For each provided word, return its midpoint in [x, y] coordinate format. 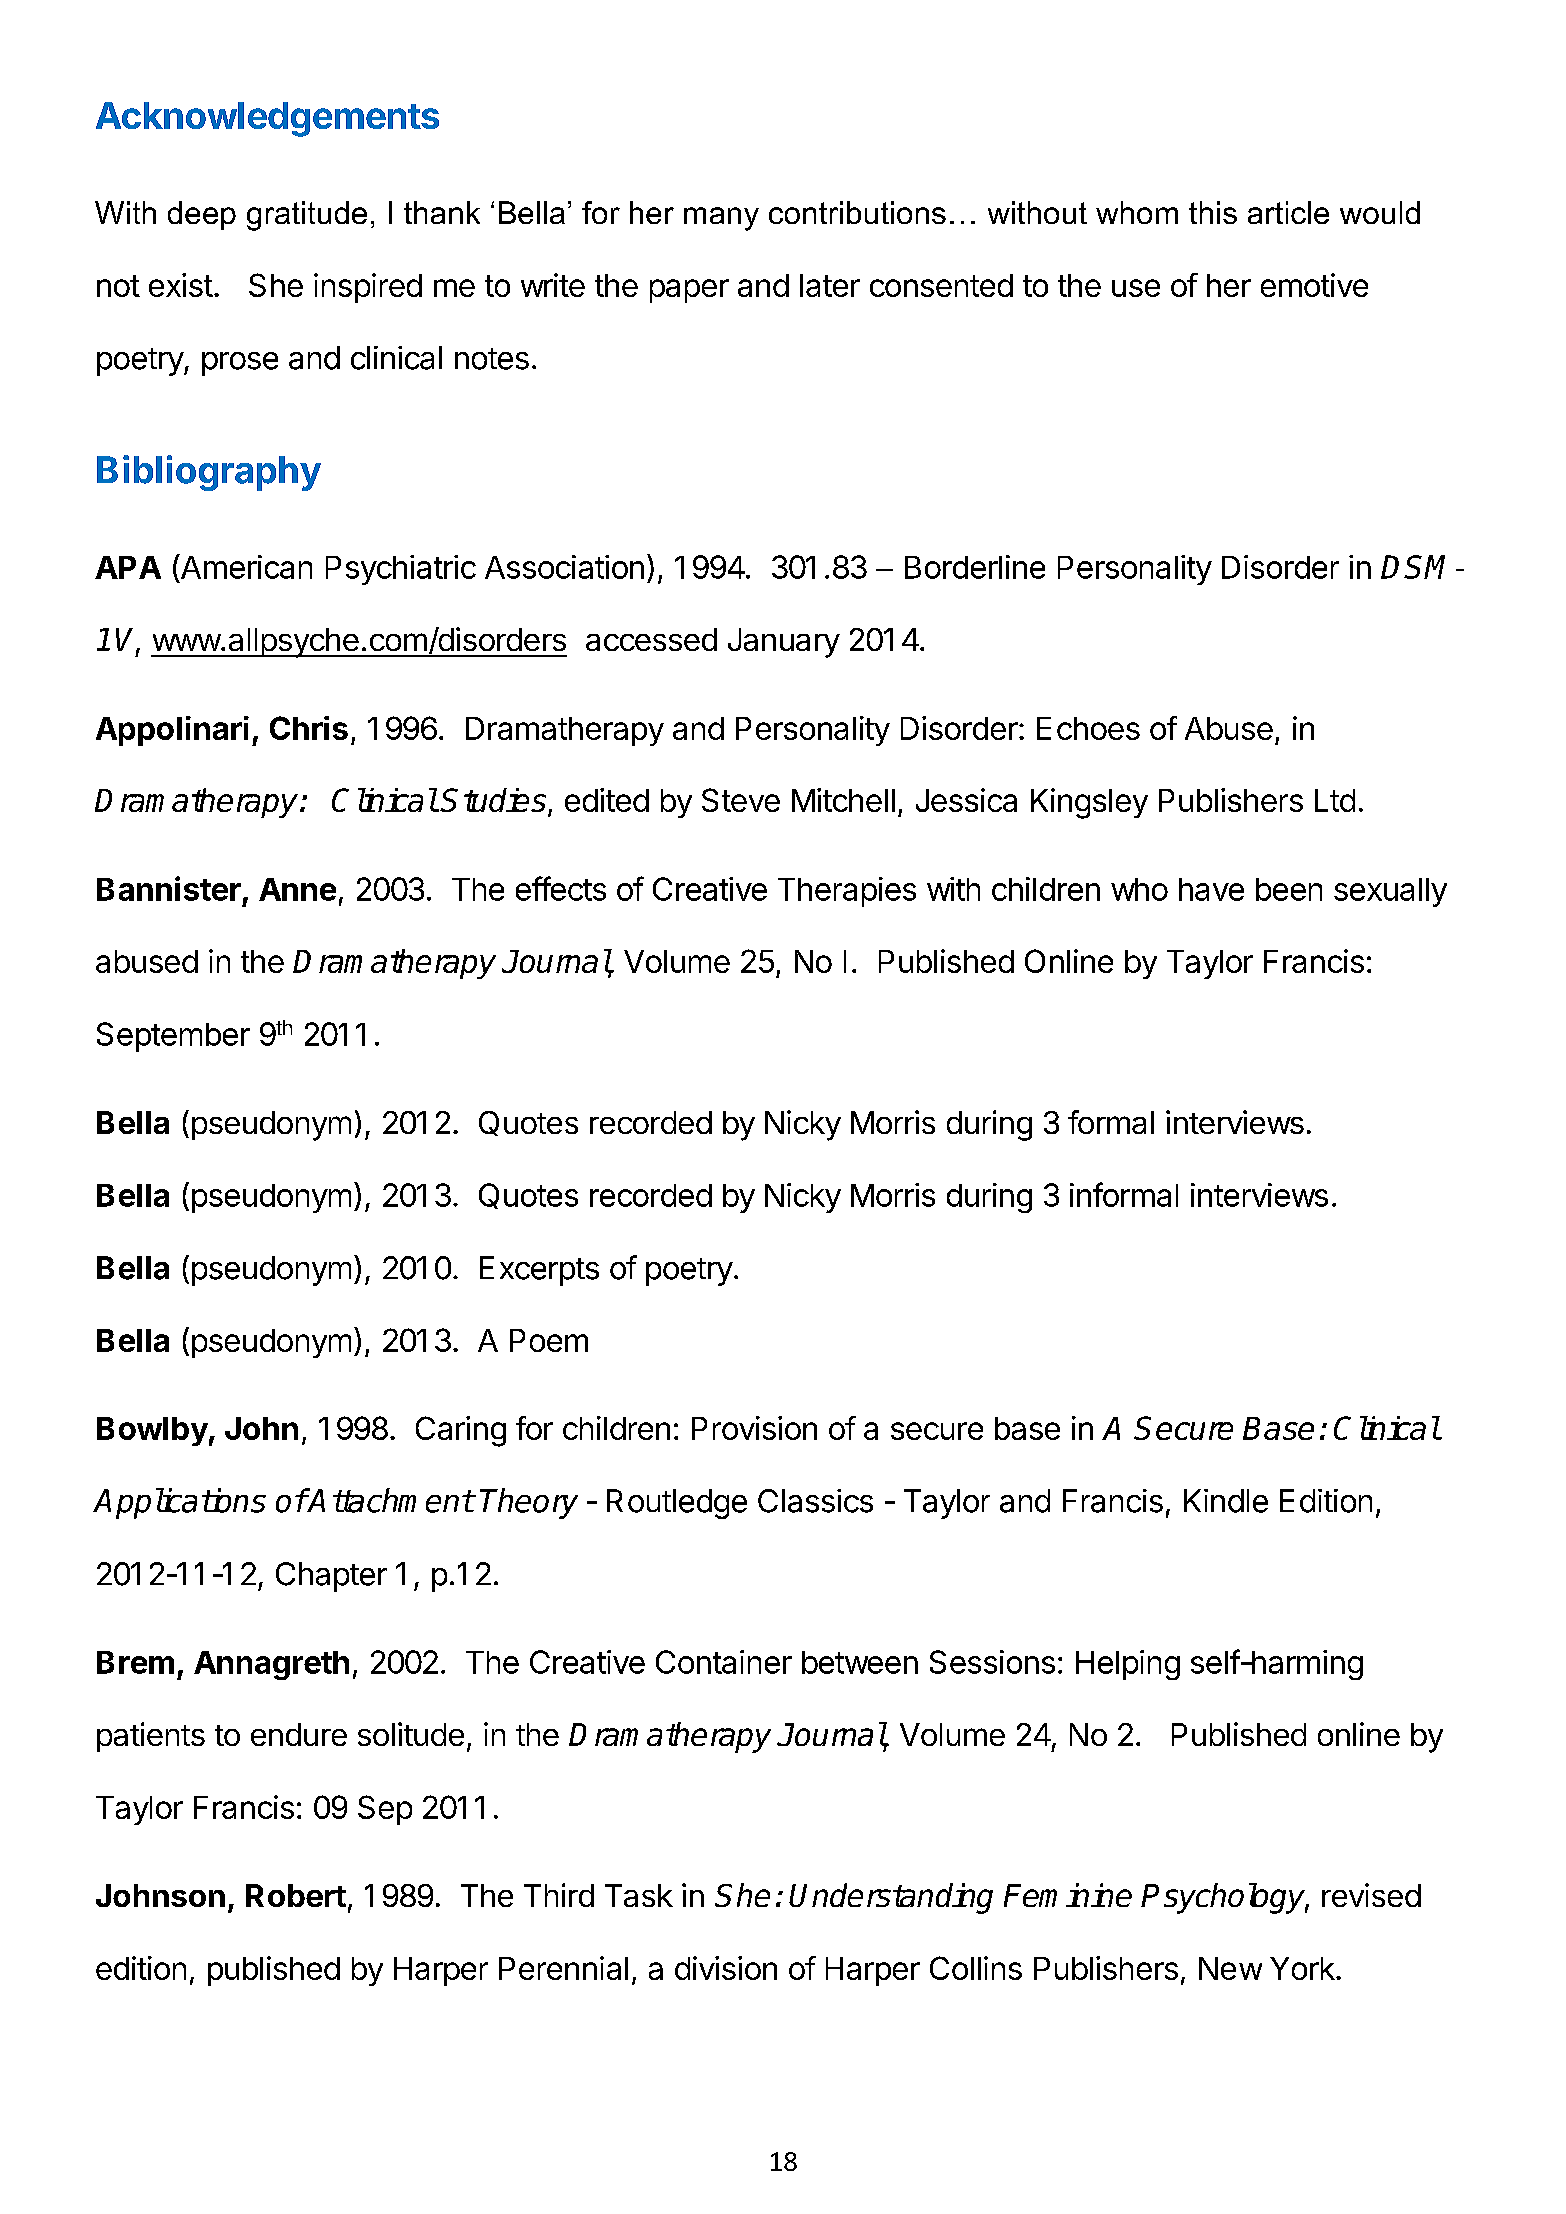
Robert [296, 1895]
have [1211, 889]
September [173, 1037]
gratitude [307, 216]
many [721, 219]
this [1213, 212]
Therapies [847, 892]
